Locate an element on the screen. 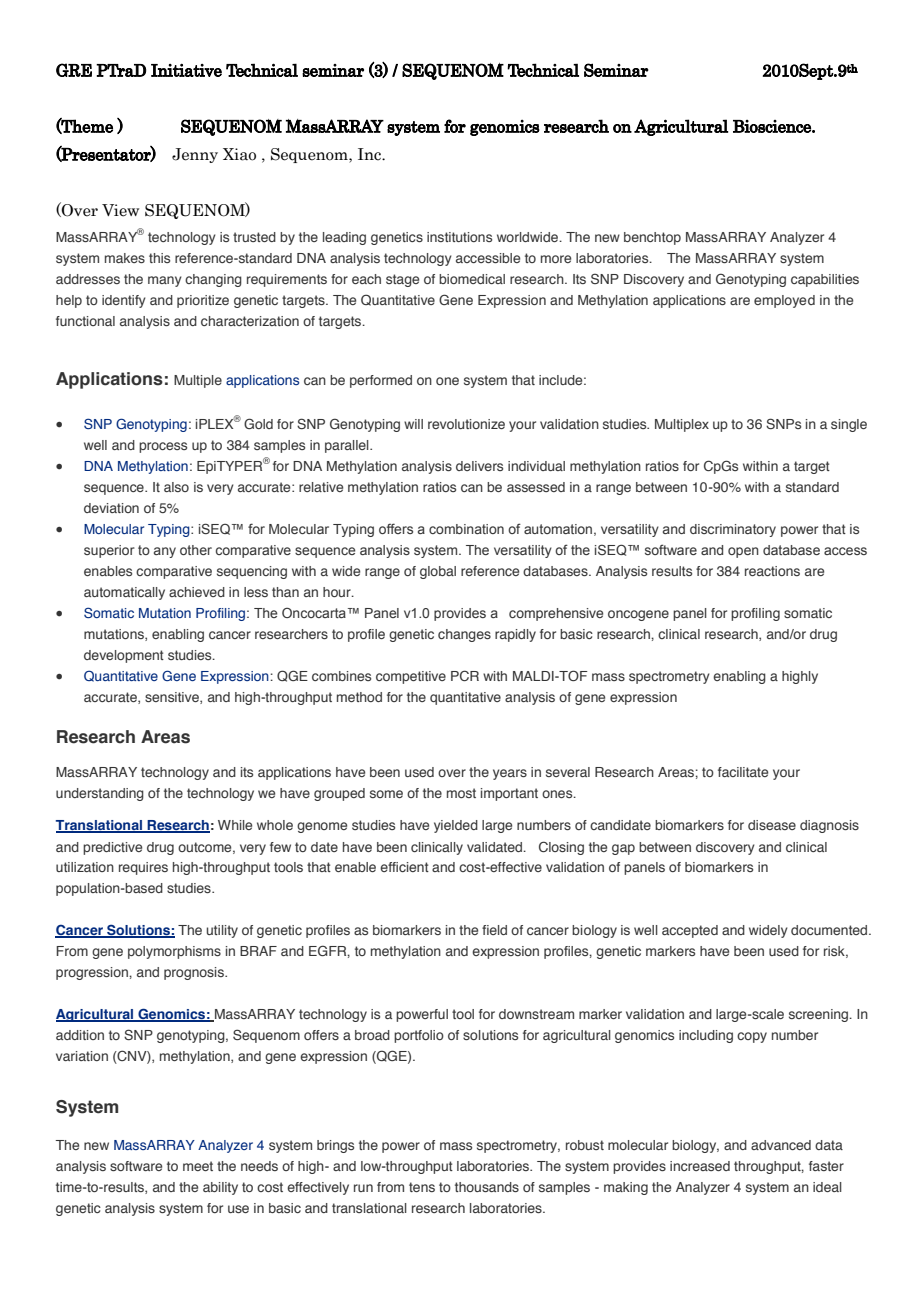  development is located at coordinates (124, 656).
